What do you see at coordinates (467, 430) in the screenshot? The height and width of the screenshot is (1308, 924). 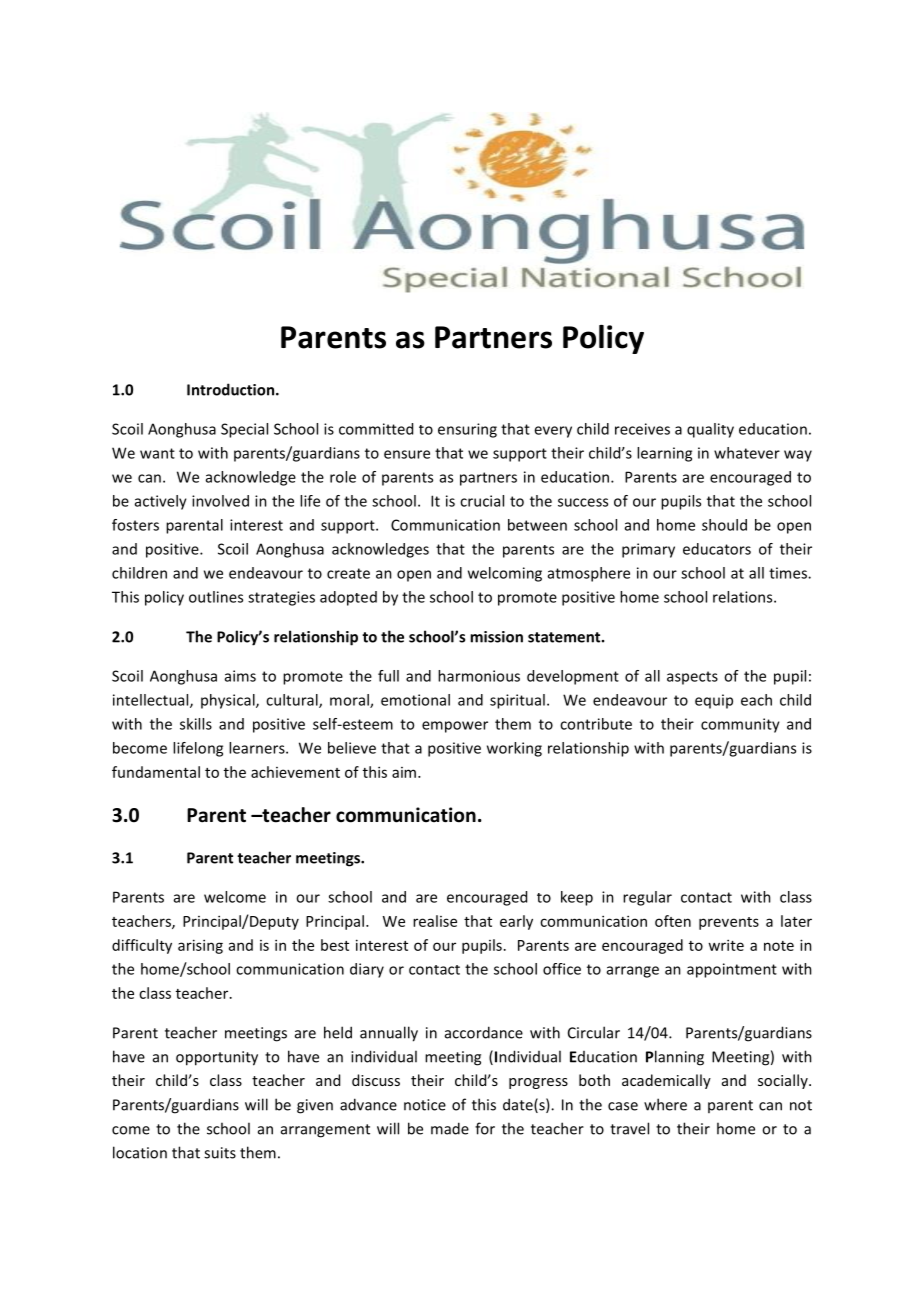 I see `ensuring` at bounding box center [467, 430].
